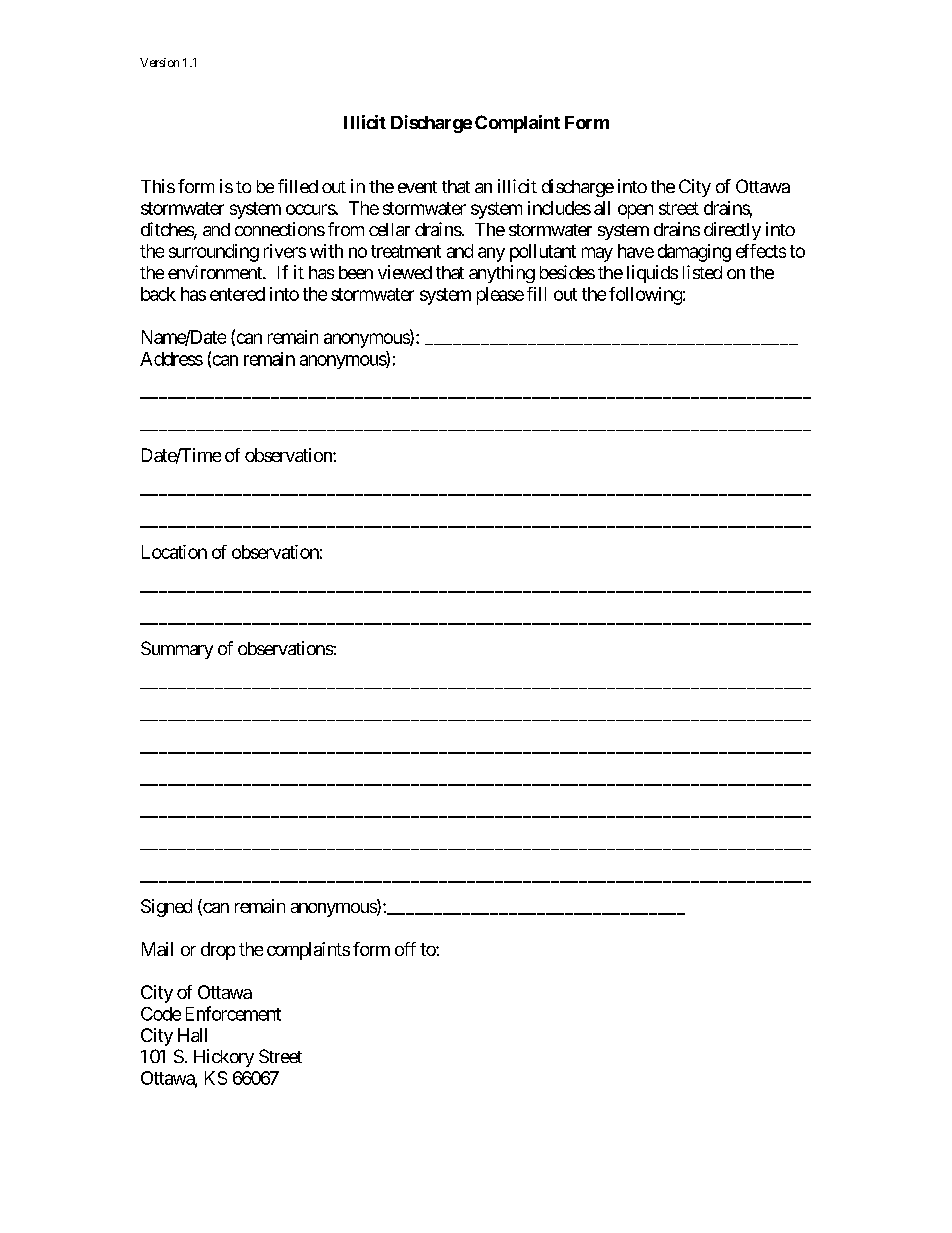 The width and height of the page is (952, 1233). What do you see at coordinates (233, 1013) in the page?
I see `Enforcement` at bounding box center [233, 1013].
